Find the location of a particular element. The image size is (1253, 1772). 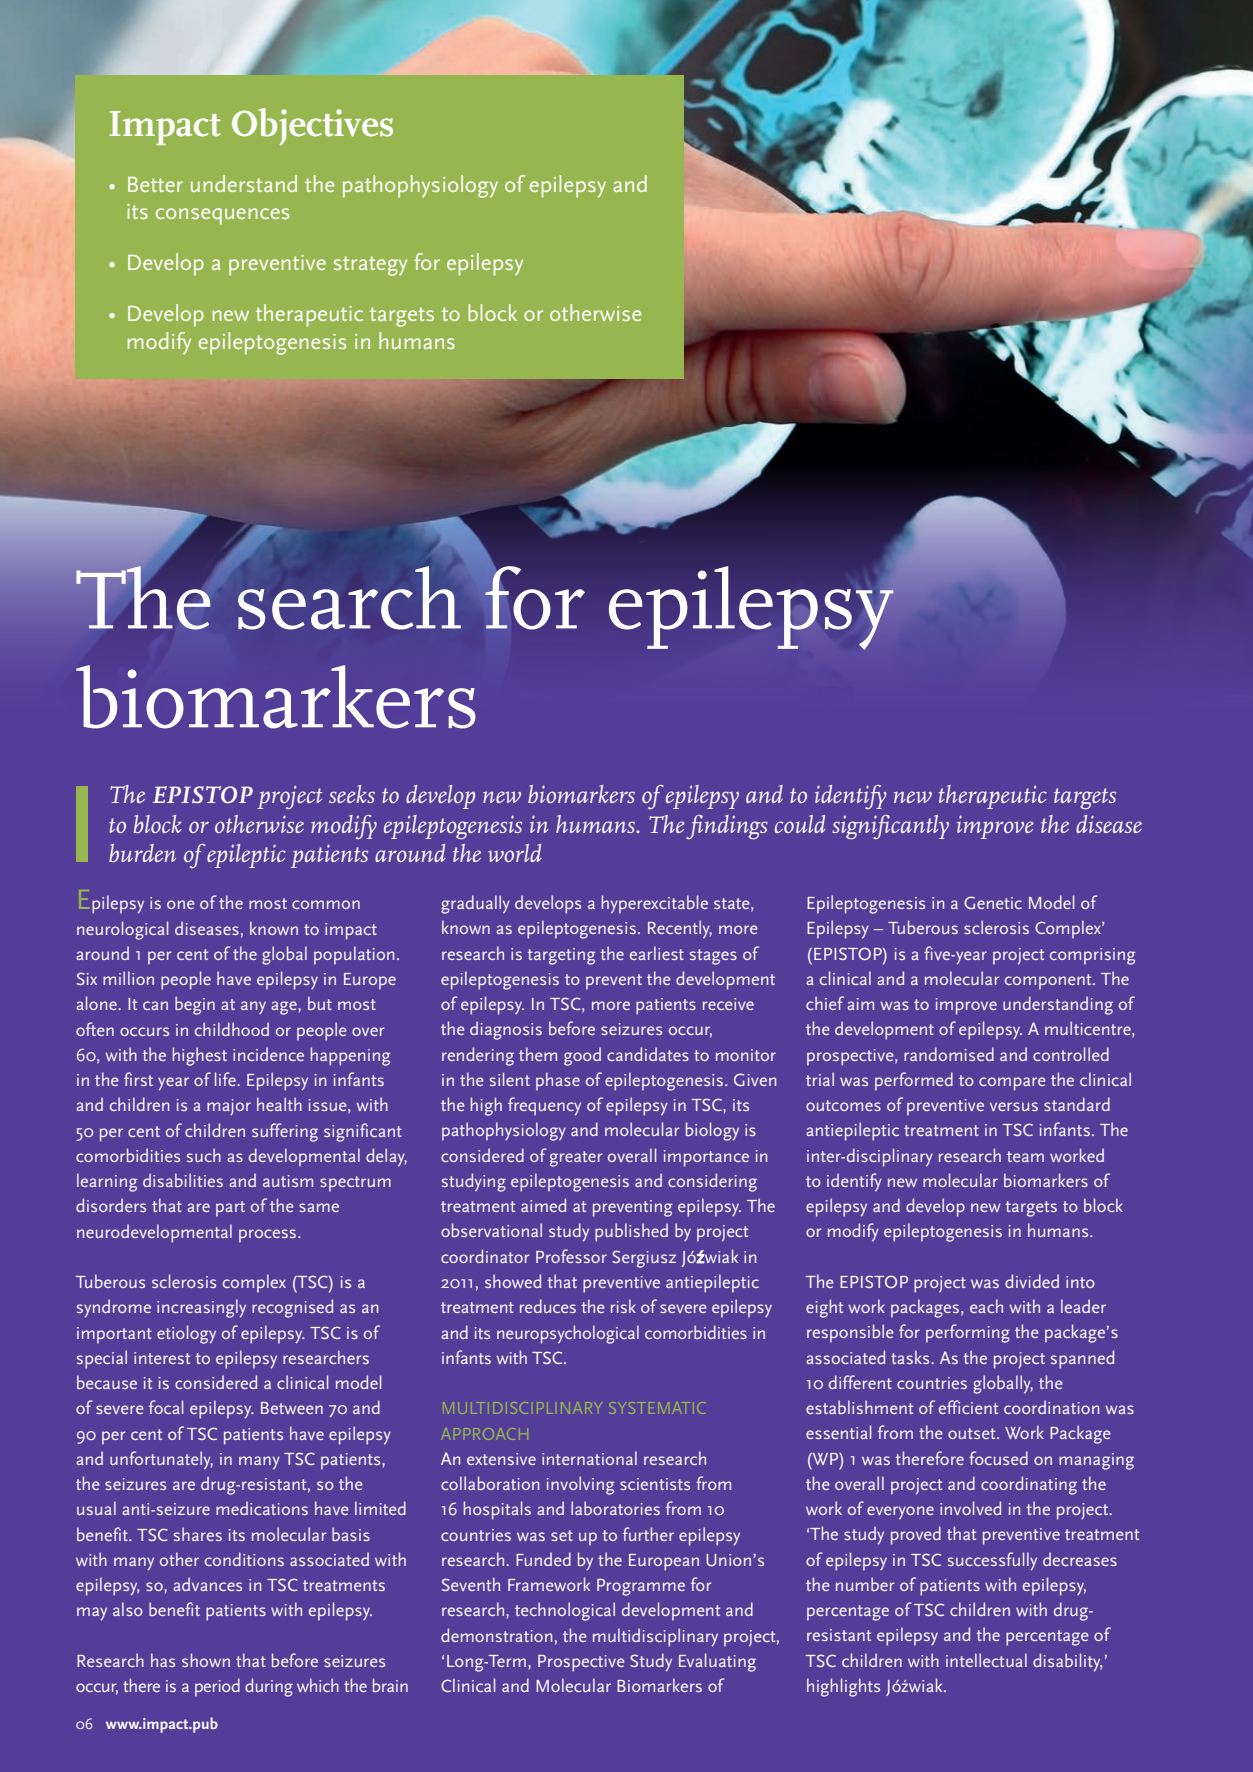

neurological is located at coordinates (122, 930).
